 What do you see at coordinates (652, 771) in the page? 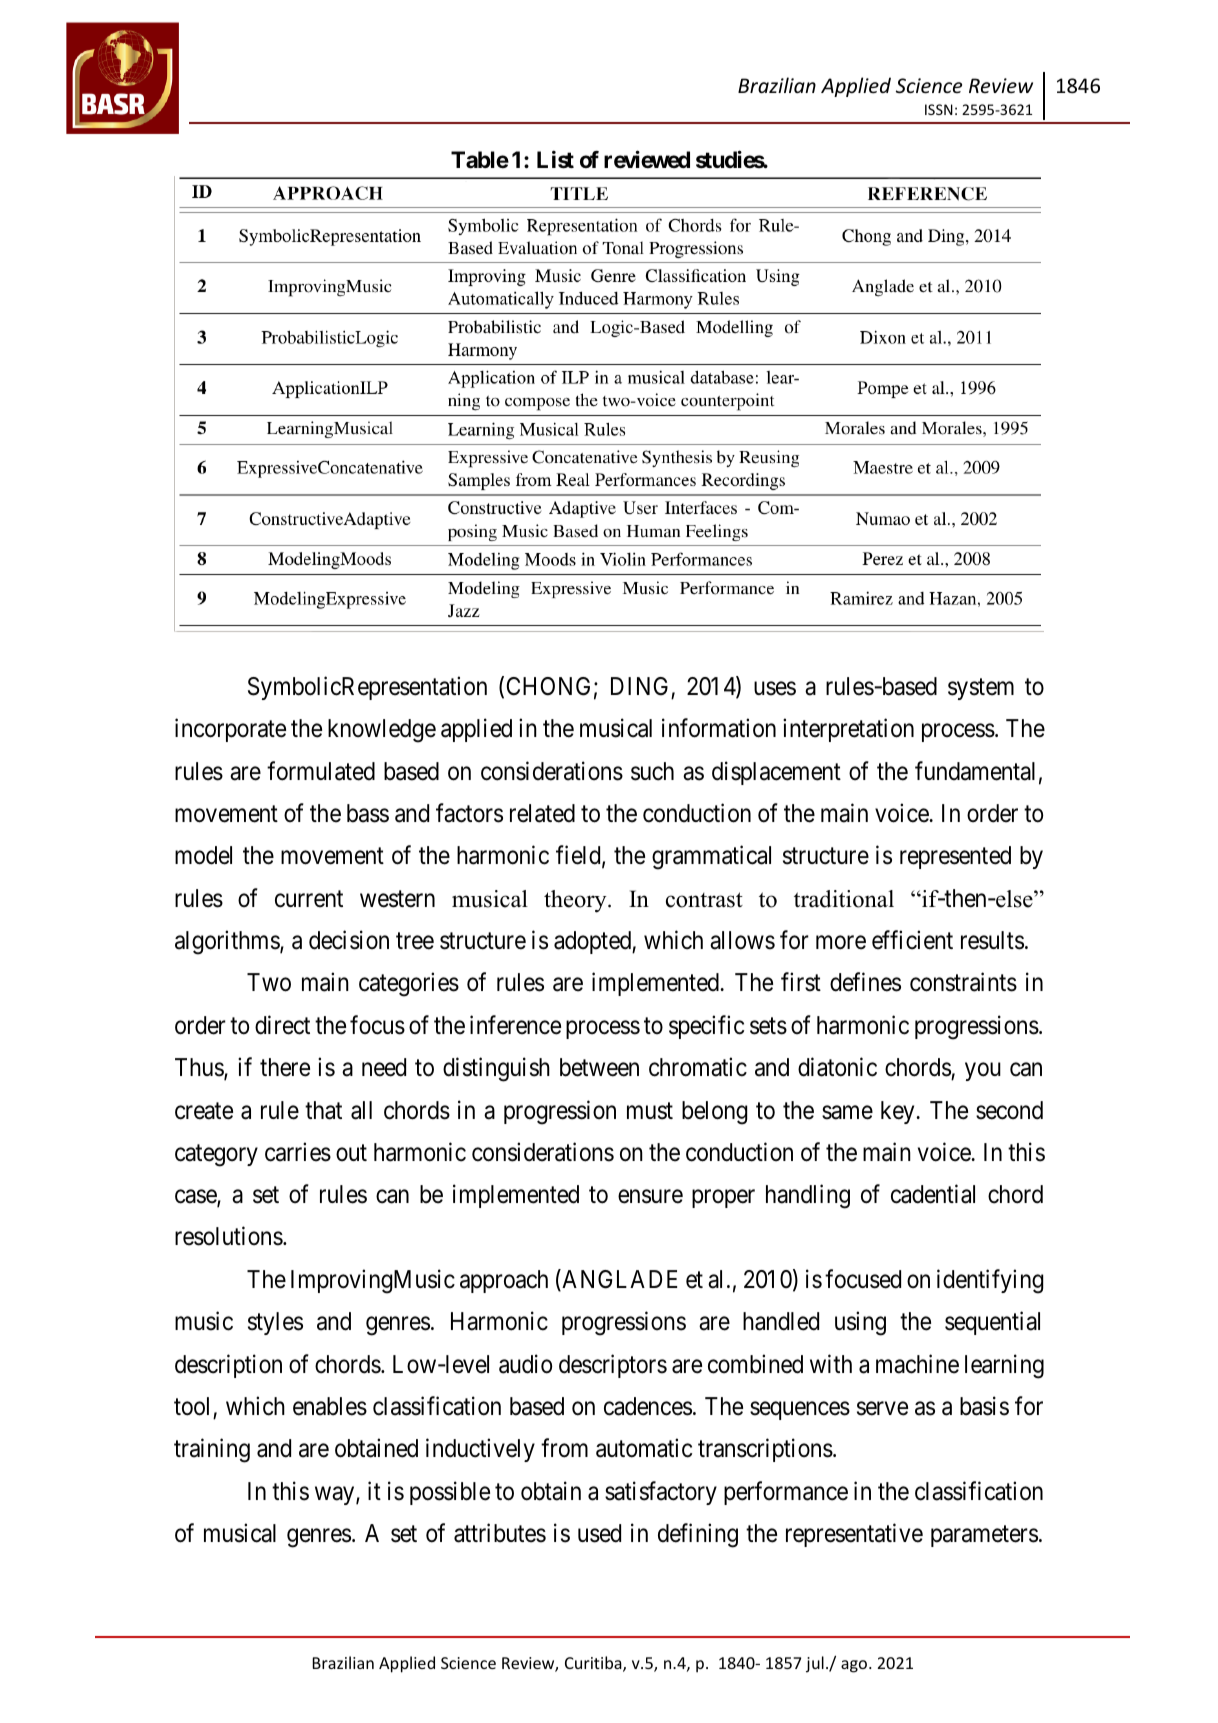
I see `such` at bounding box center [652, 771].
